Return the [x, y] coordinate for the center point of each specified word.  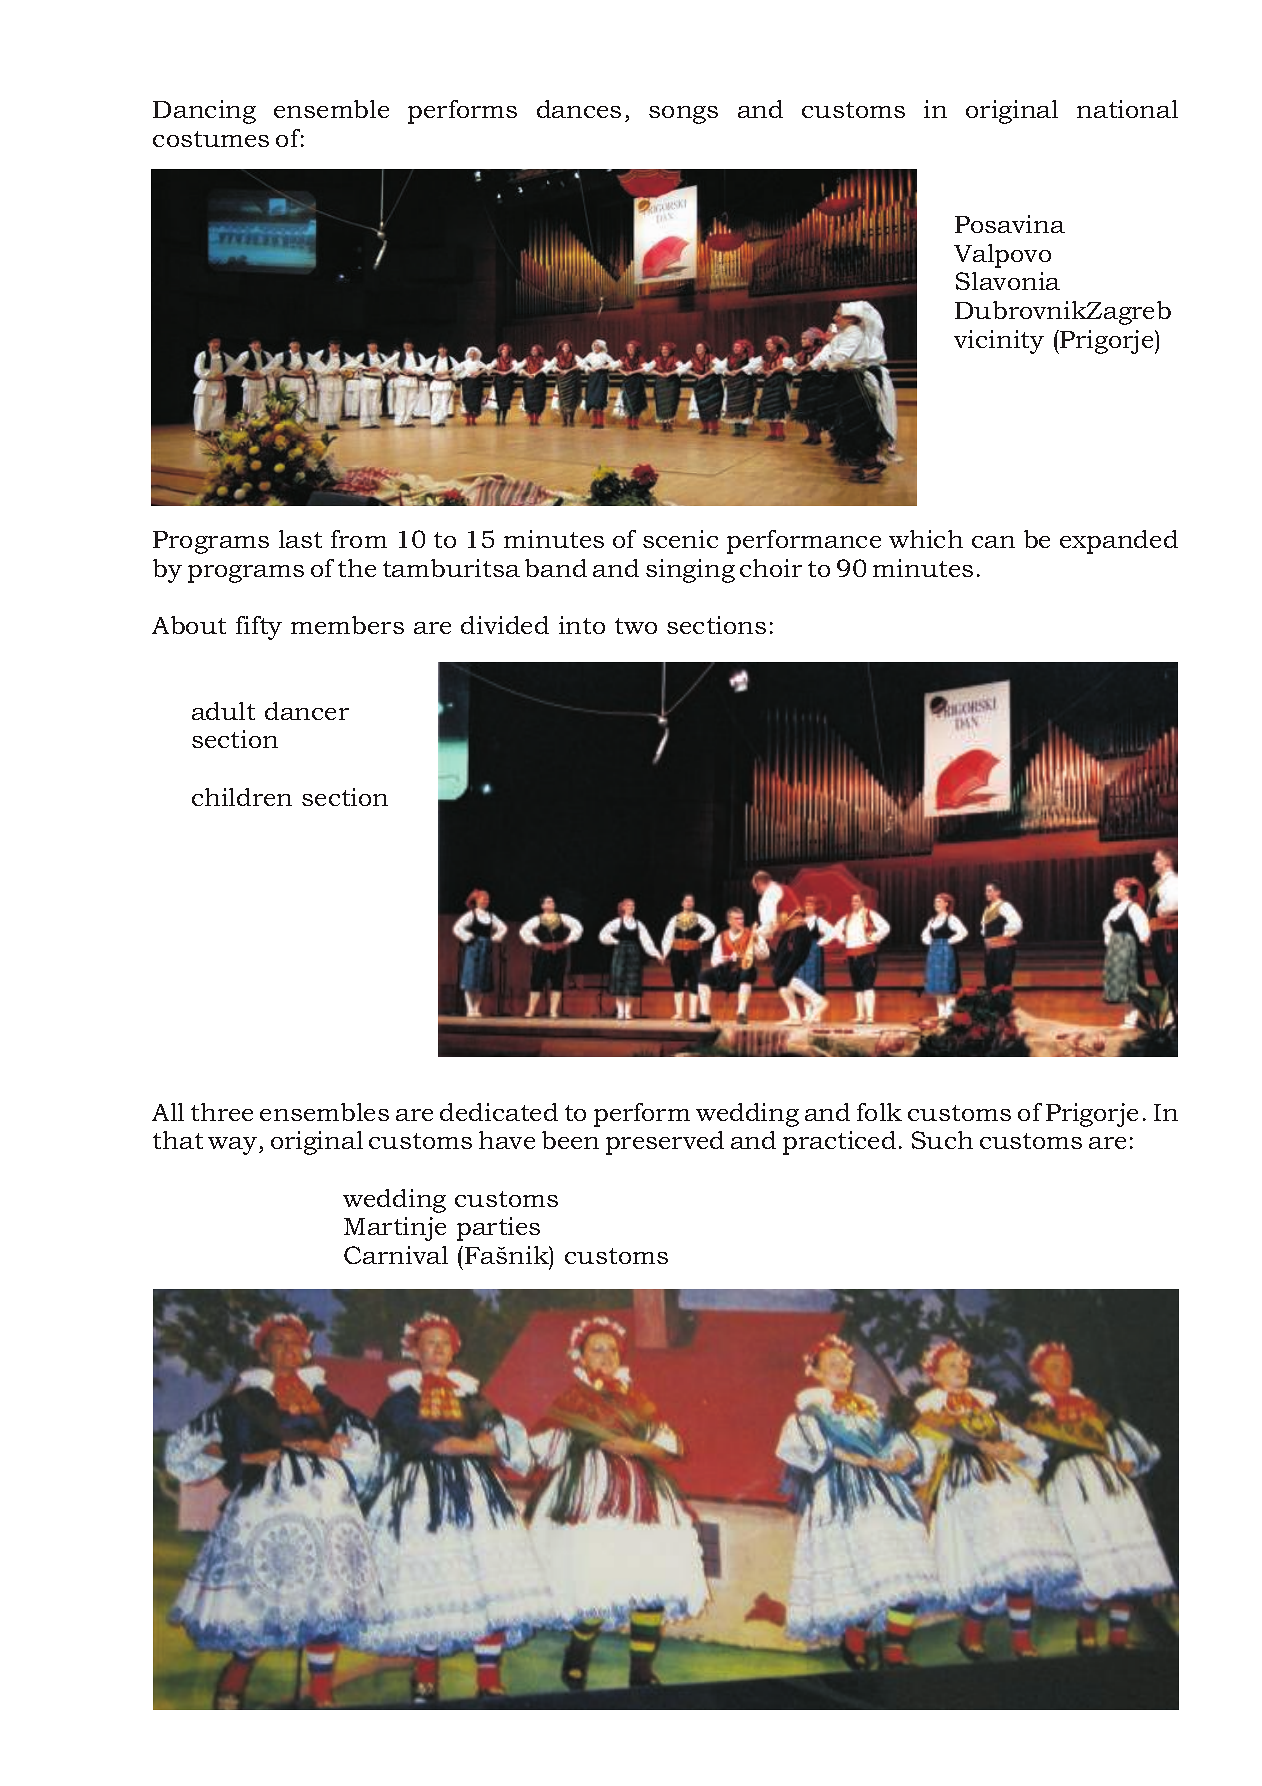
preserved [665, 1143]
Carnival [396, 1255]
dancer [307, 711]
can [993, 542]
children [242, 797]
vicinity [999, 342]
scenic [680, 539]
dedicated [499, 1112]
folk [879, 1112]
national [1127, 109]
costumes [211, 139]
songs [683, 115]
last [300, 539]
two [636, 626]
